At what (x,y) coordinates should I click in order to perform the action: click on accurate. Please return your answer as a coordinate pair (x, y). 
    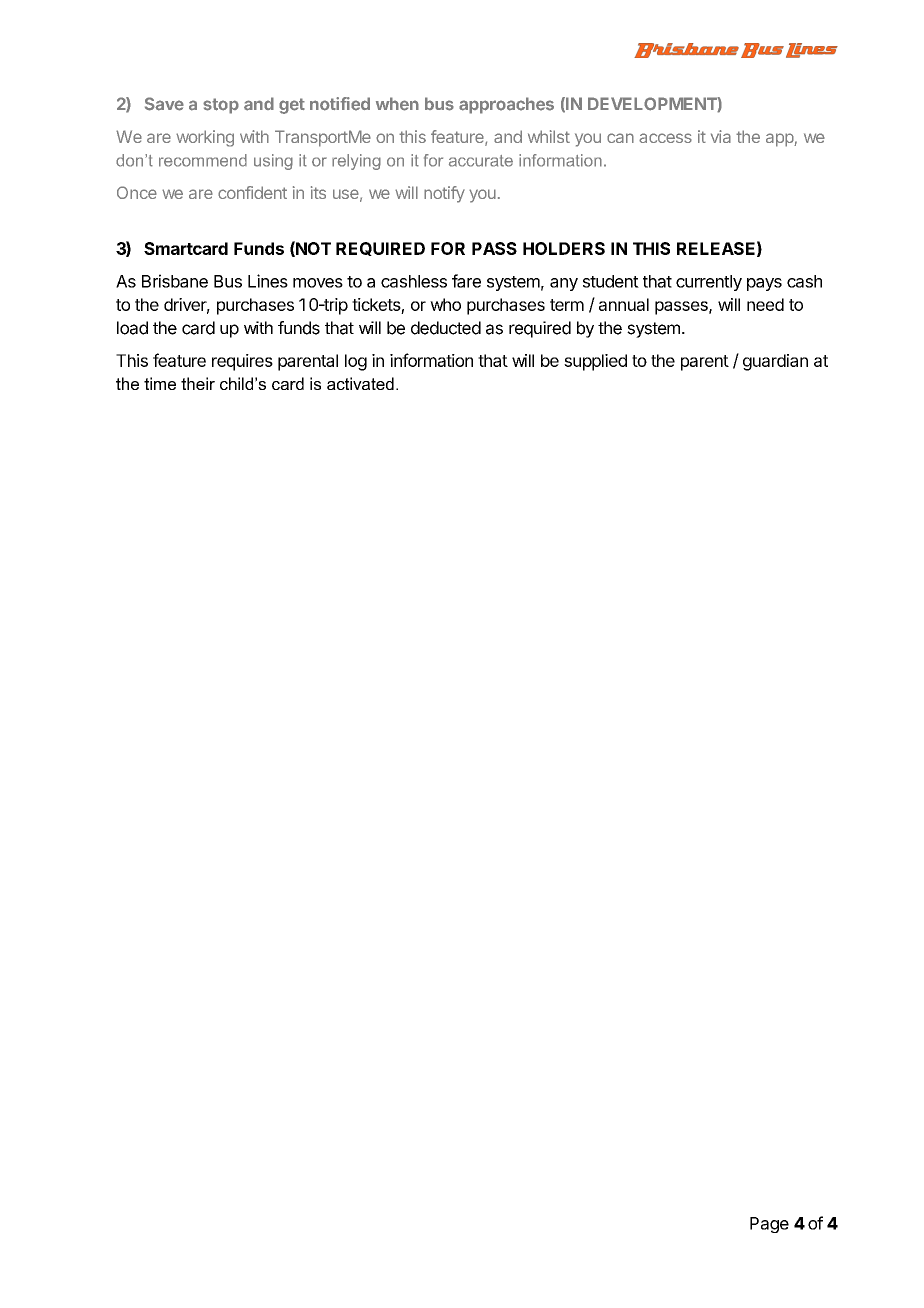
    Looking at the image, I should click on (481, 161).
